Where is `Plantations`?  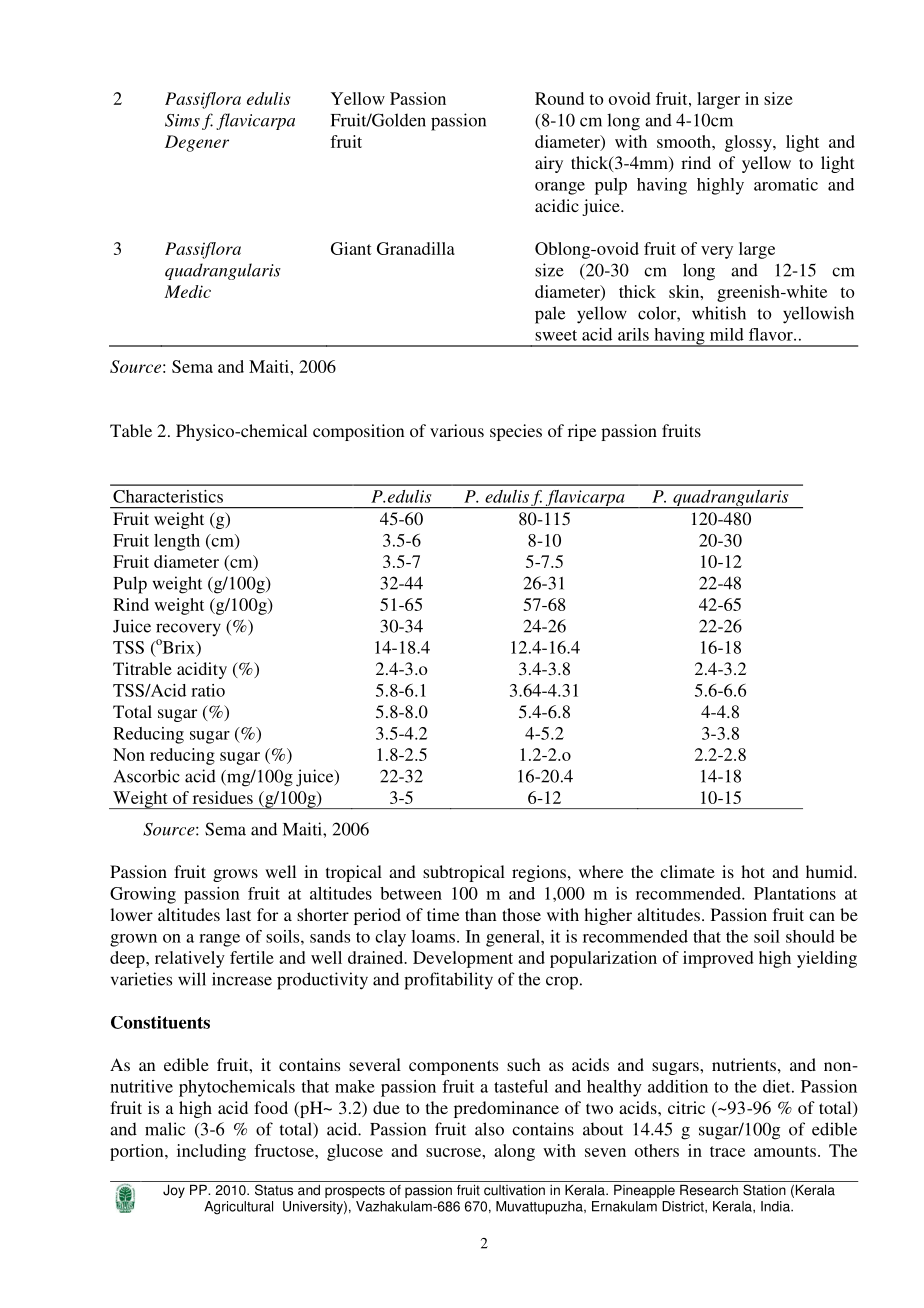 Plantations is located at coordinates (795, 893).
